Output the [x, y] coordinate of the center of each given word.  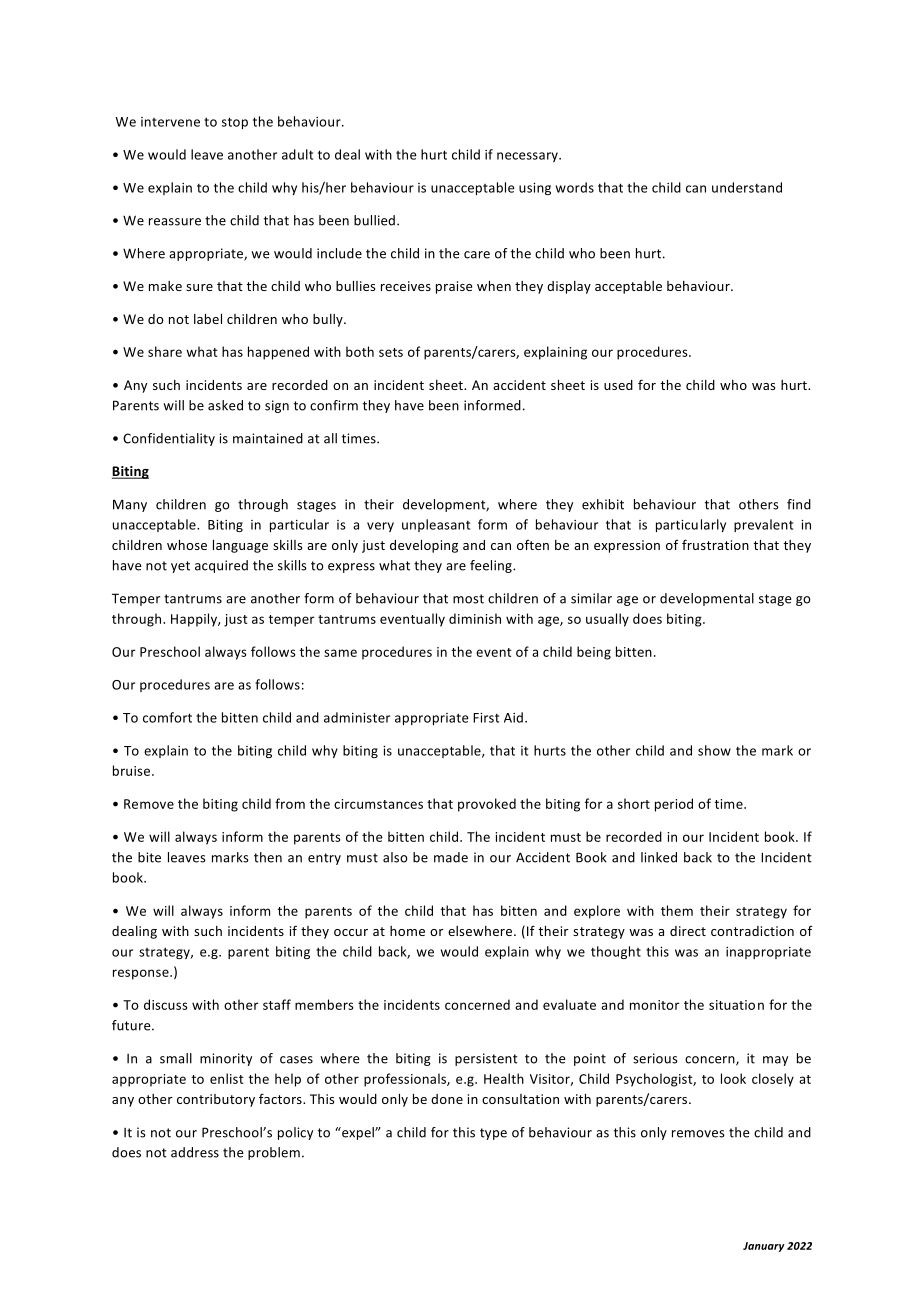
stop [235, 123]
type [493, 1134]
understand [747, 187]
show [714, 750]
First [486, 718]
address [195, 1152]
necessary [529, 157]
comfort [167, 717]
